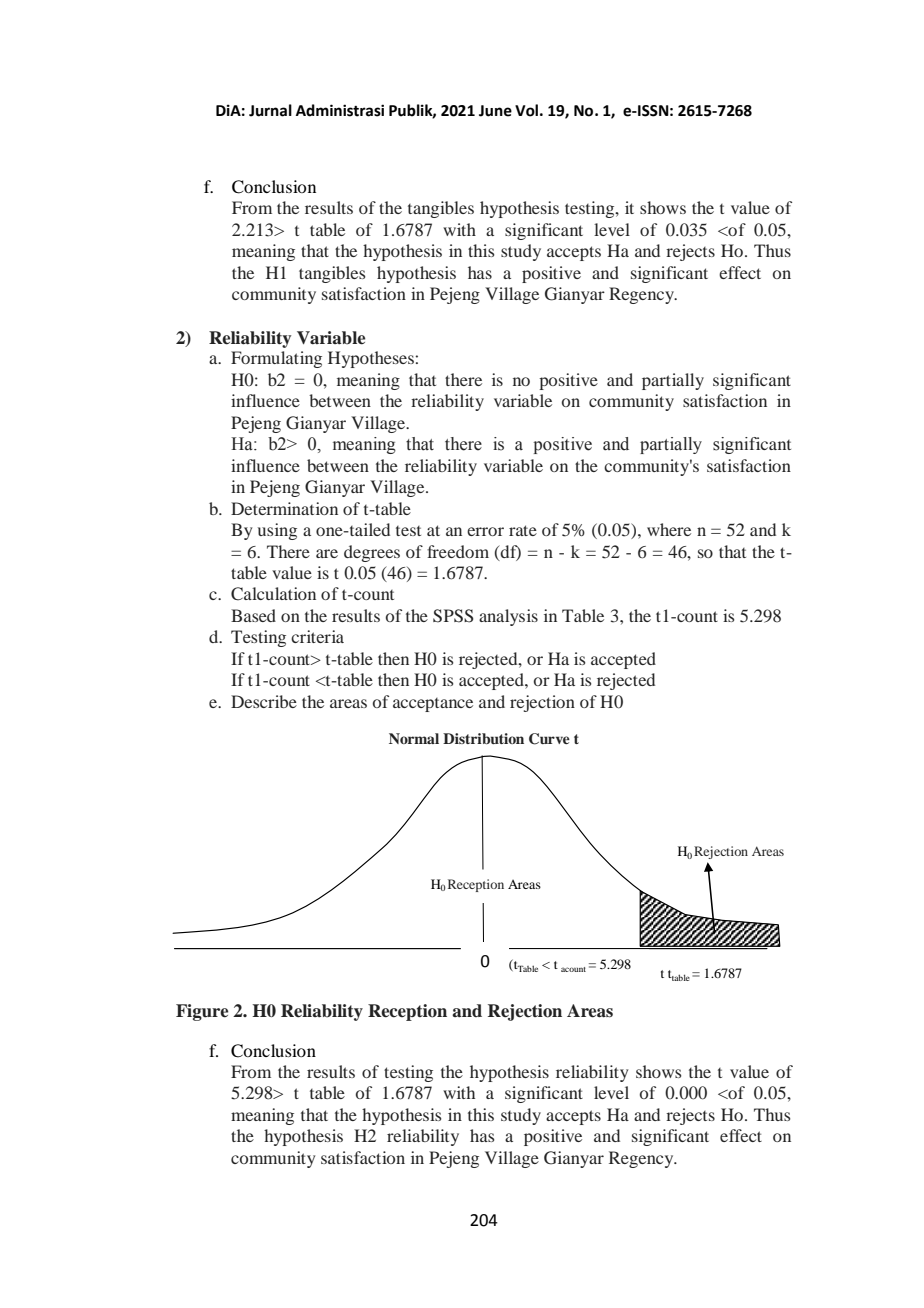 The image size is (924, 1308). I want to click on Jurnal, so click(270, 110).
